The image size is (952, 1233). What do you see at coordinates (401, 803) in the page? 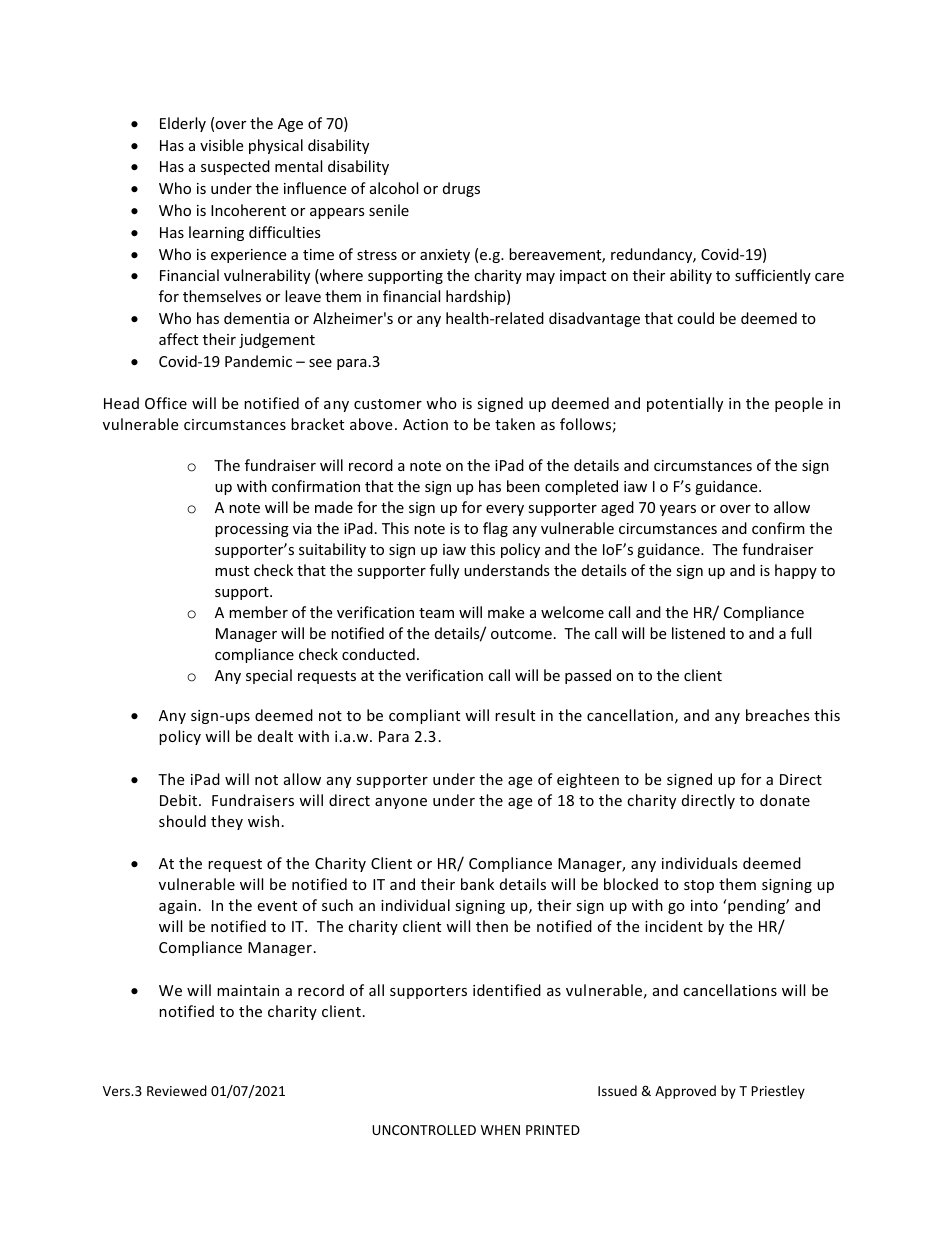
I see `anyone` at bounding box center [401, 803].
